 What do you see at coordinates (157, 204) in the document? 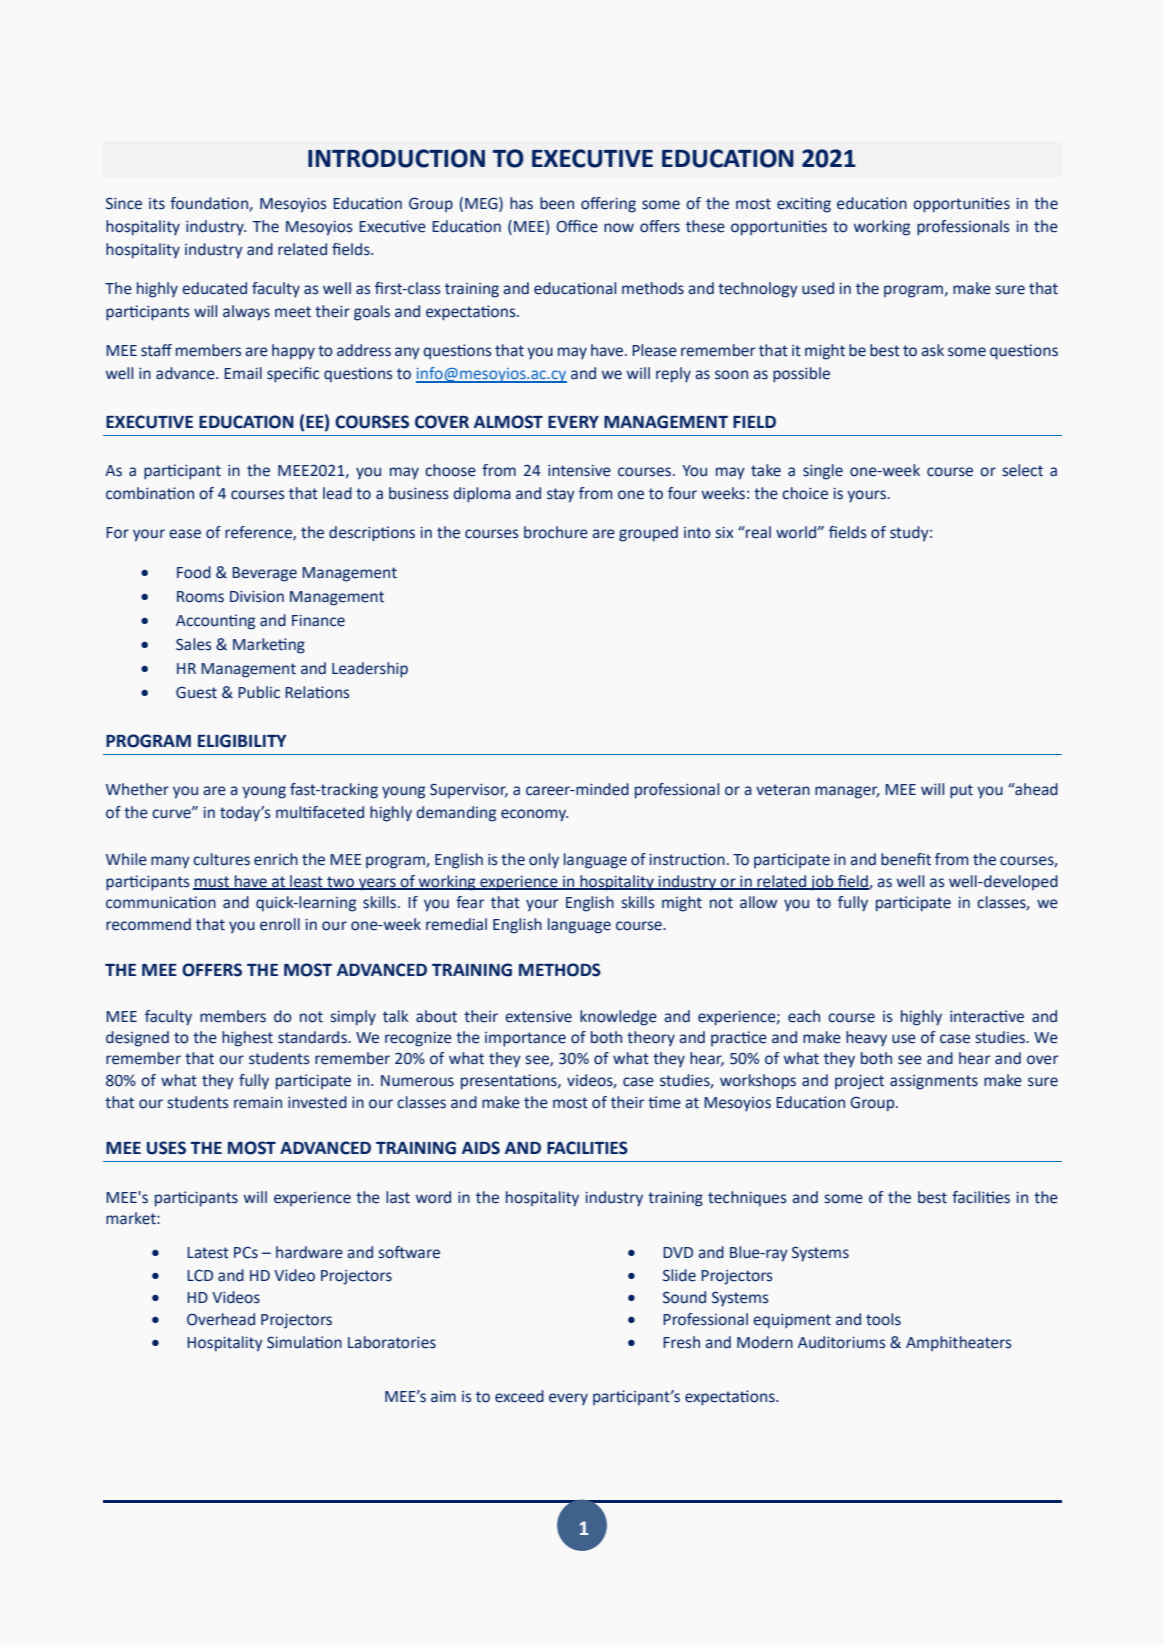
I see `its` at bounding box center [157, 204].
